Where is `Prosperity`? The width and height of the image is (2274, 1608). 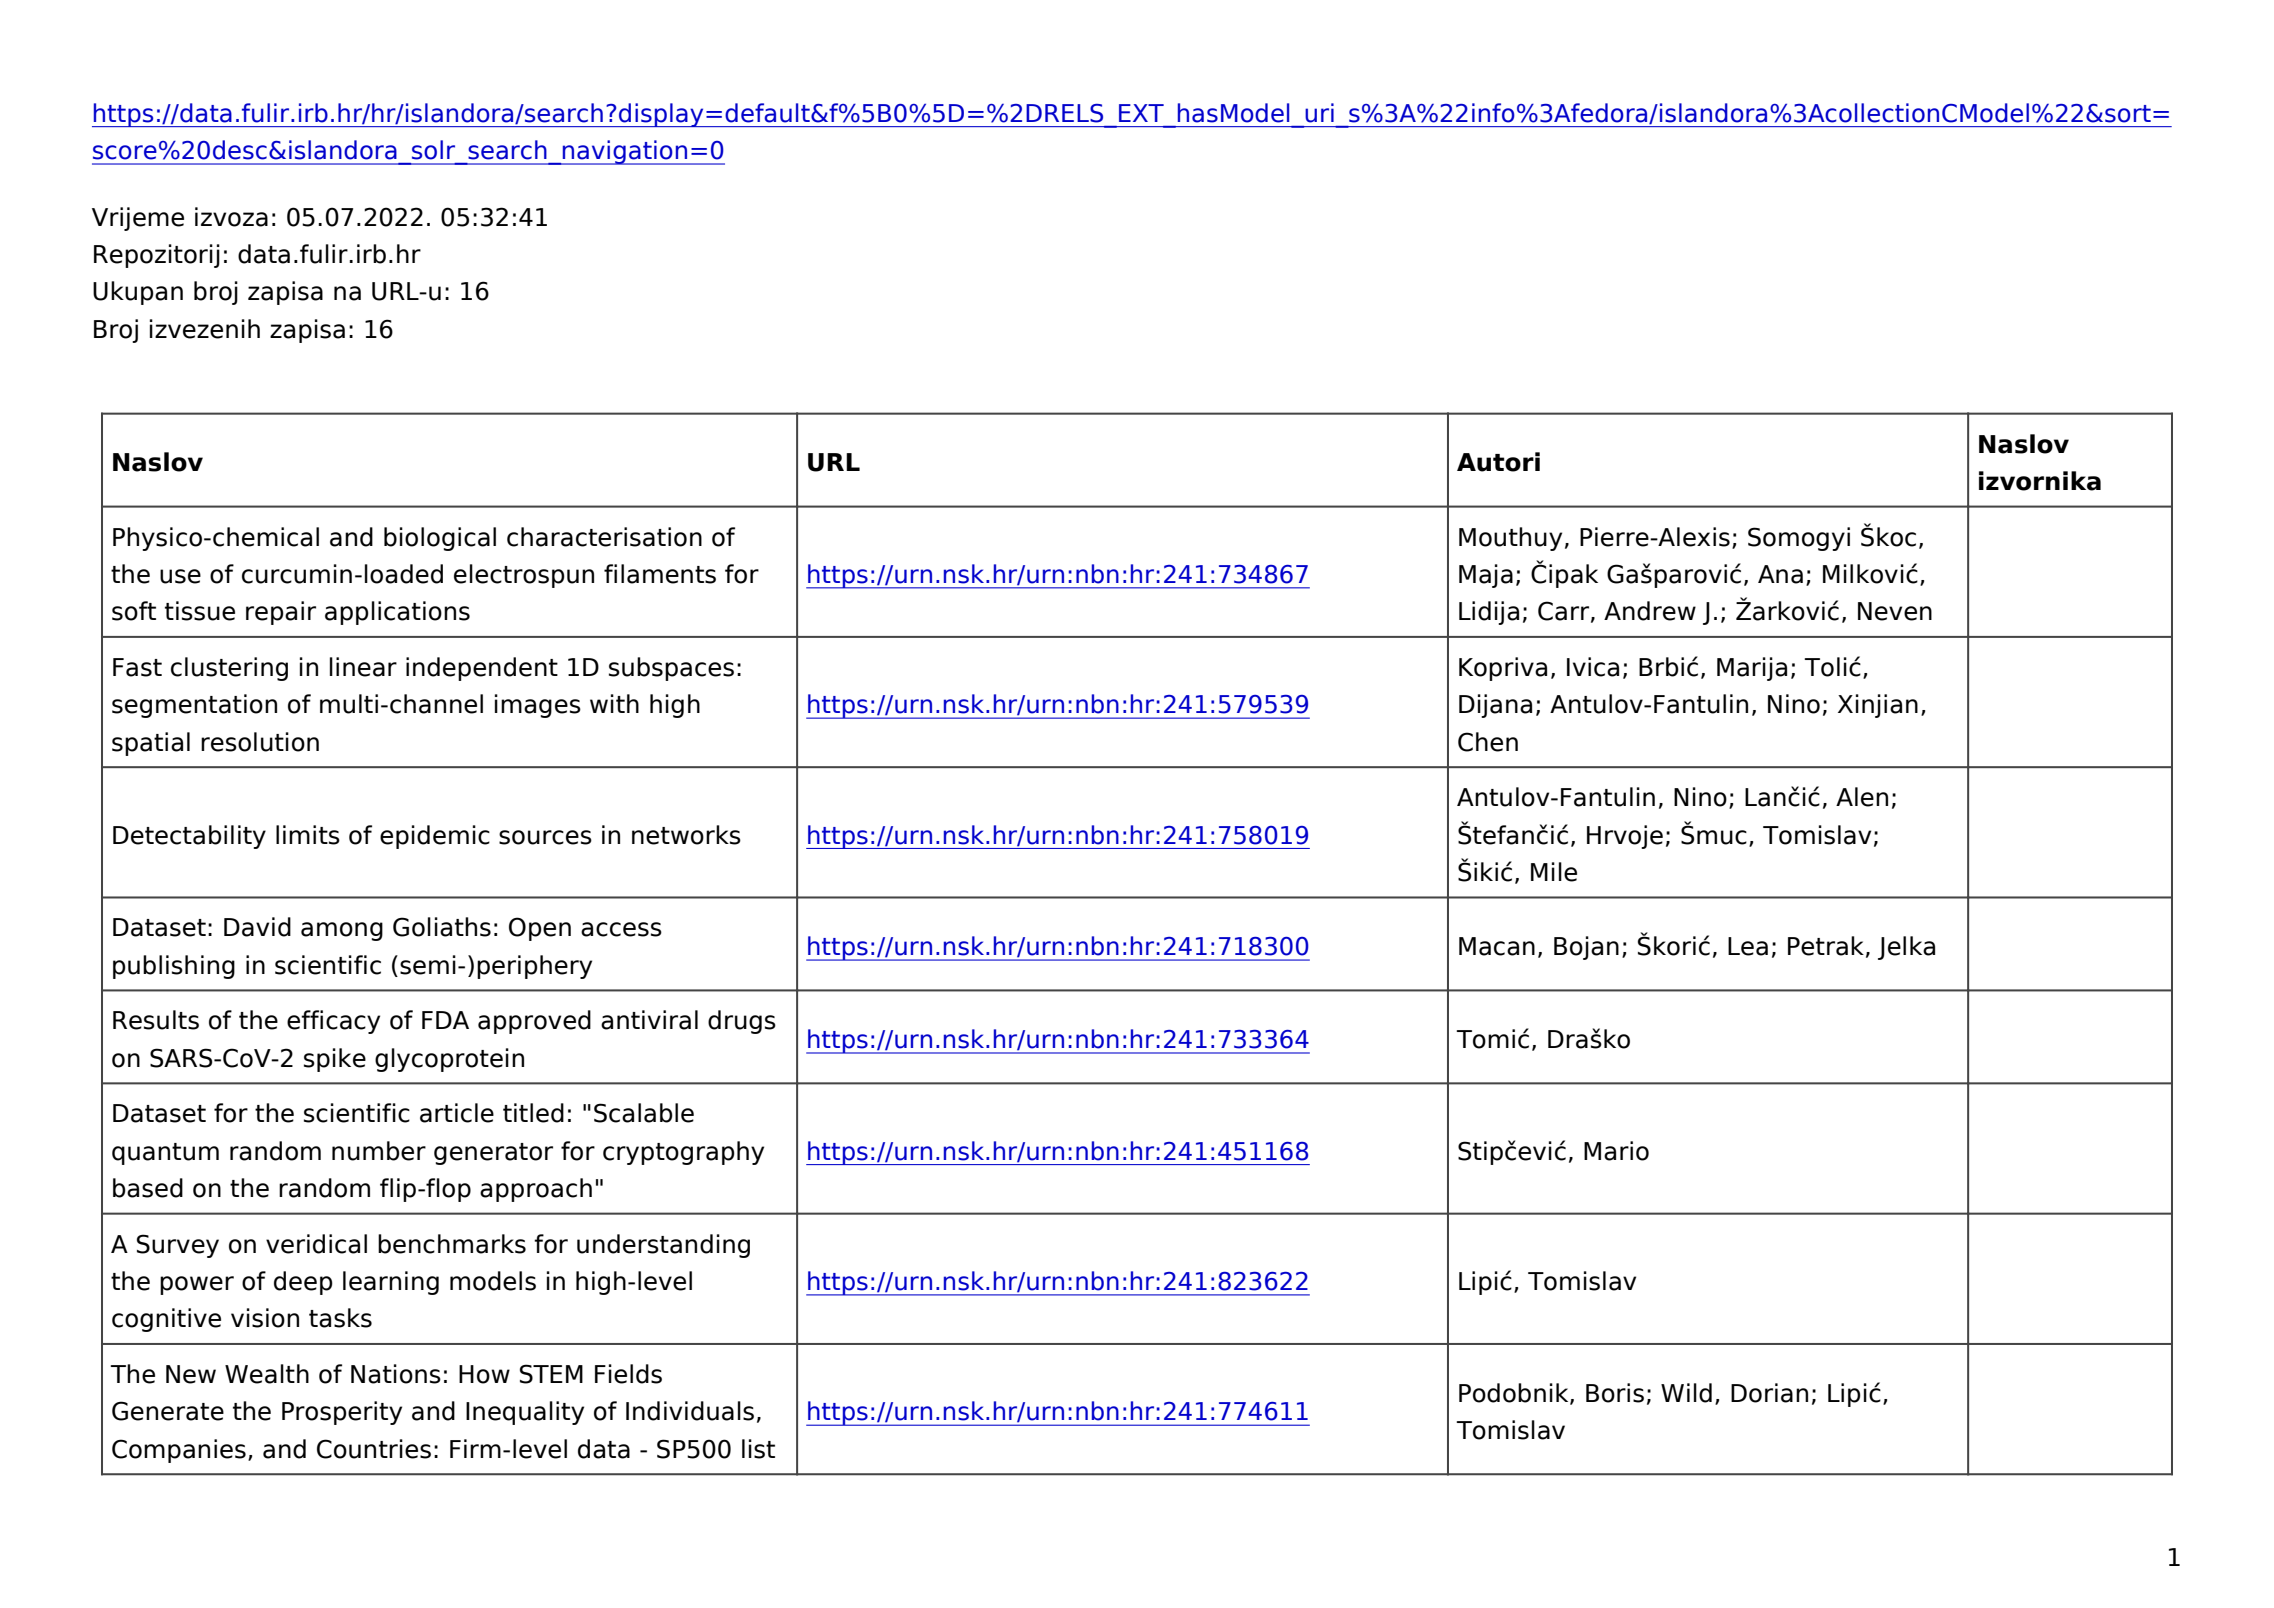
Prosperity is located at coordinates (342, 1413).
